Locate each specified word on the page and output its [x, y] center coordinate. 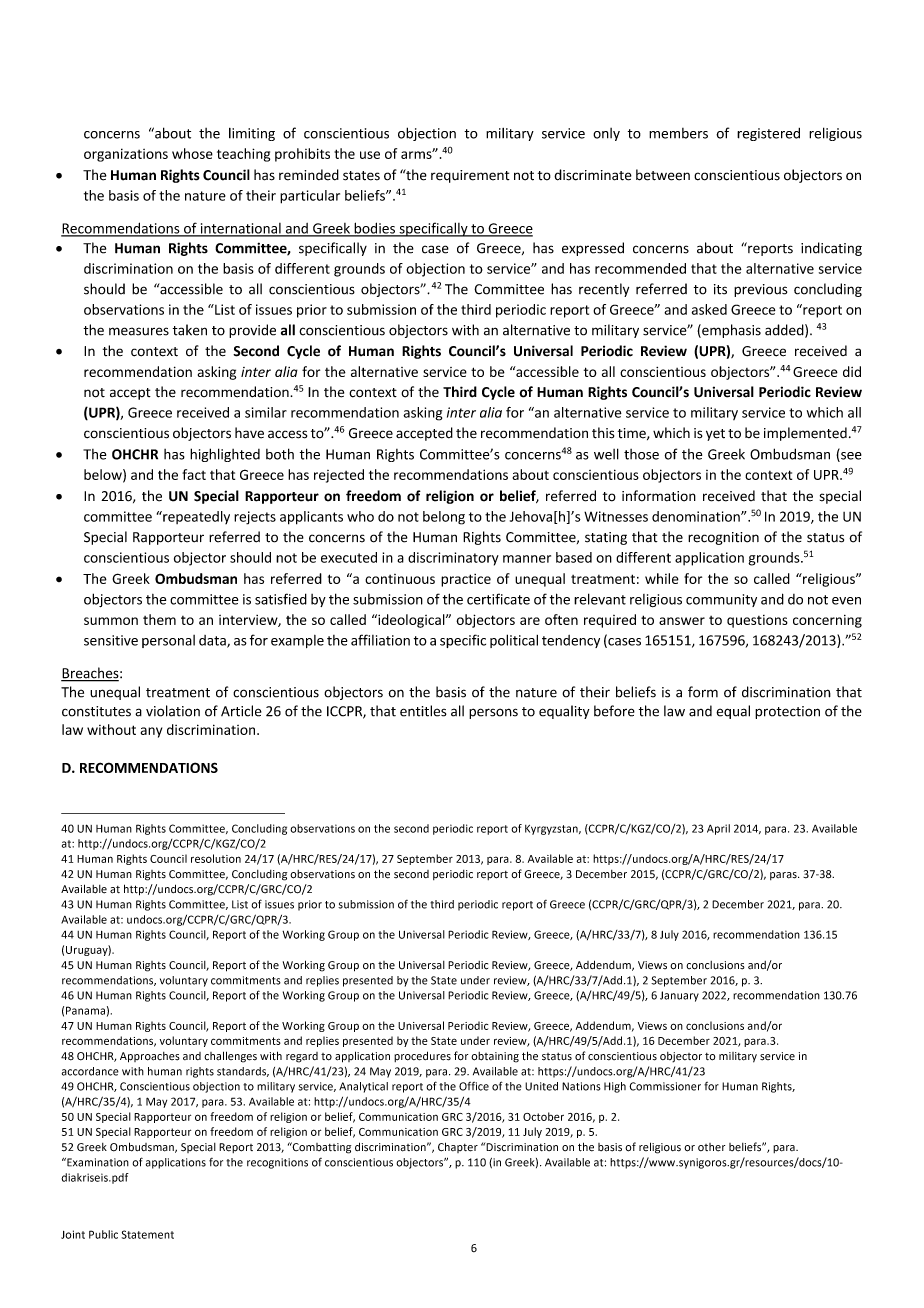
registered [768, 134]
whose [192, 153]
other [711, 1147]
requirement [470, 176]
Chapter [458, 1147]
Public [103, 1234]
